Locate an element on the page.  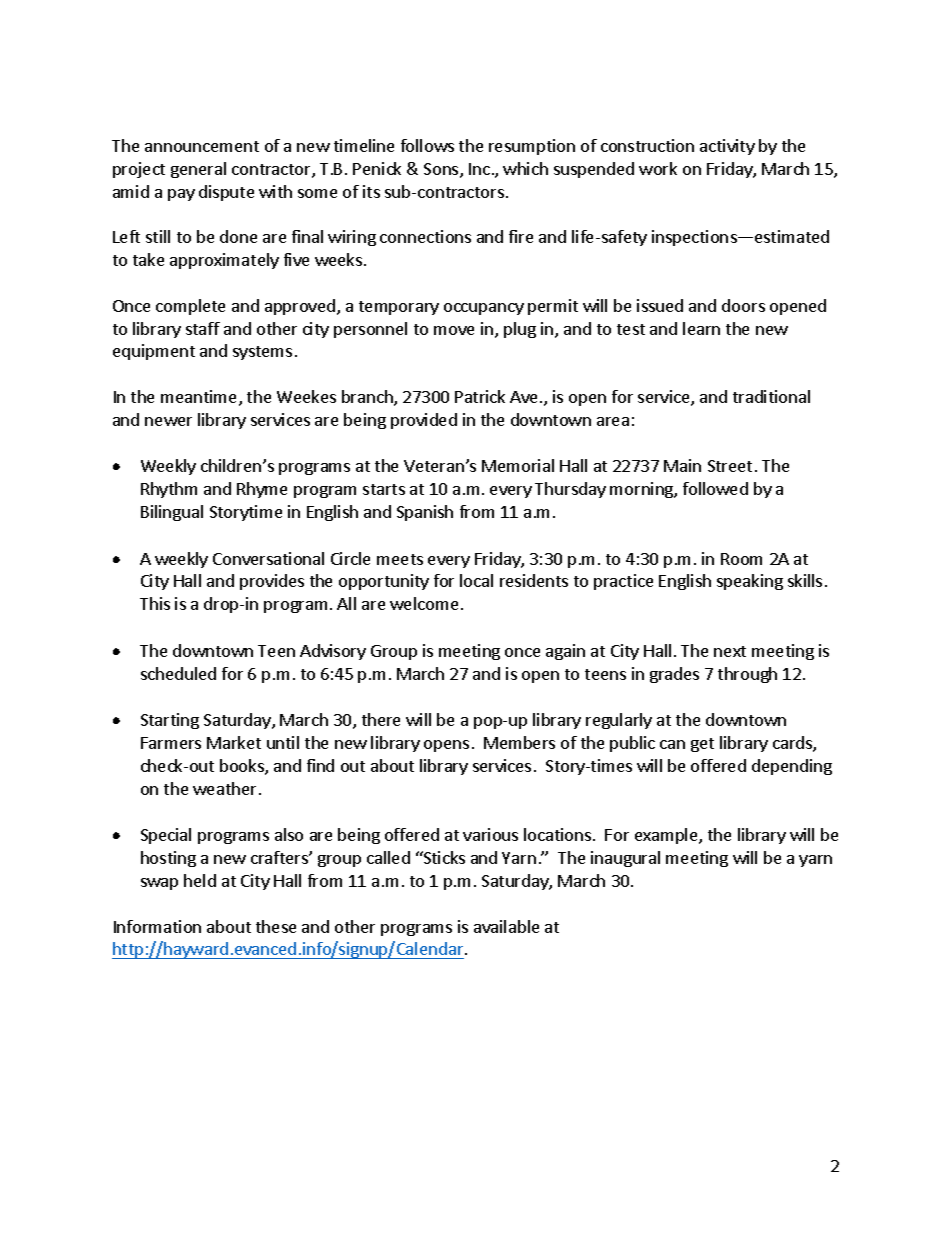
scheduled is located at coordinates (178, 673).
